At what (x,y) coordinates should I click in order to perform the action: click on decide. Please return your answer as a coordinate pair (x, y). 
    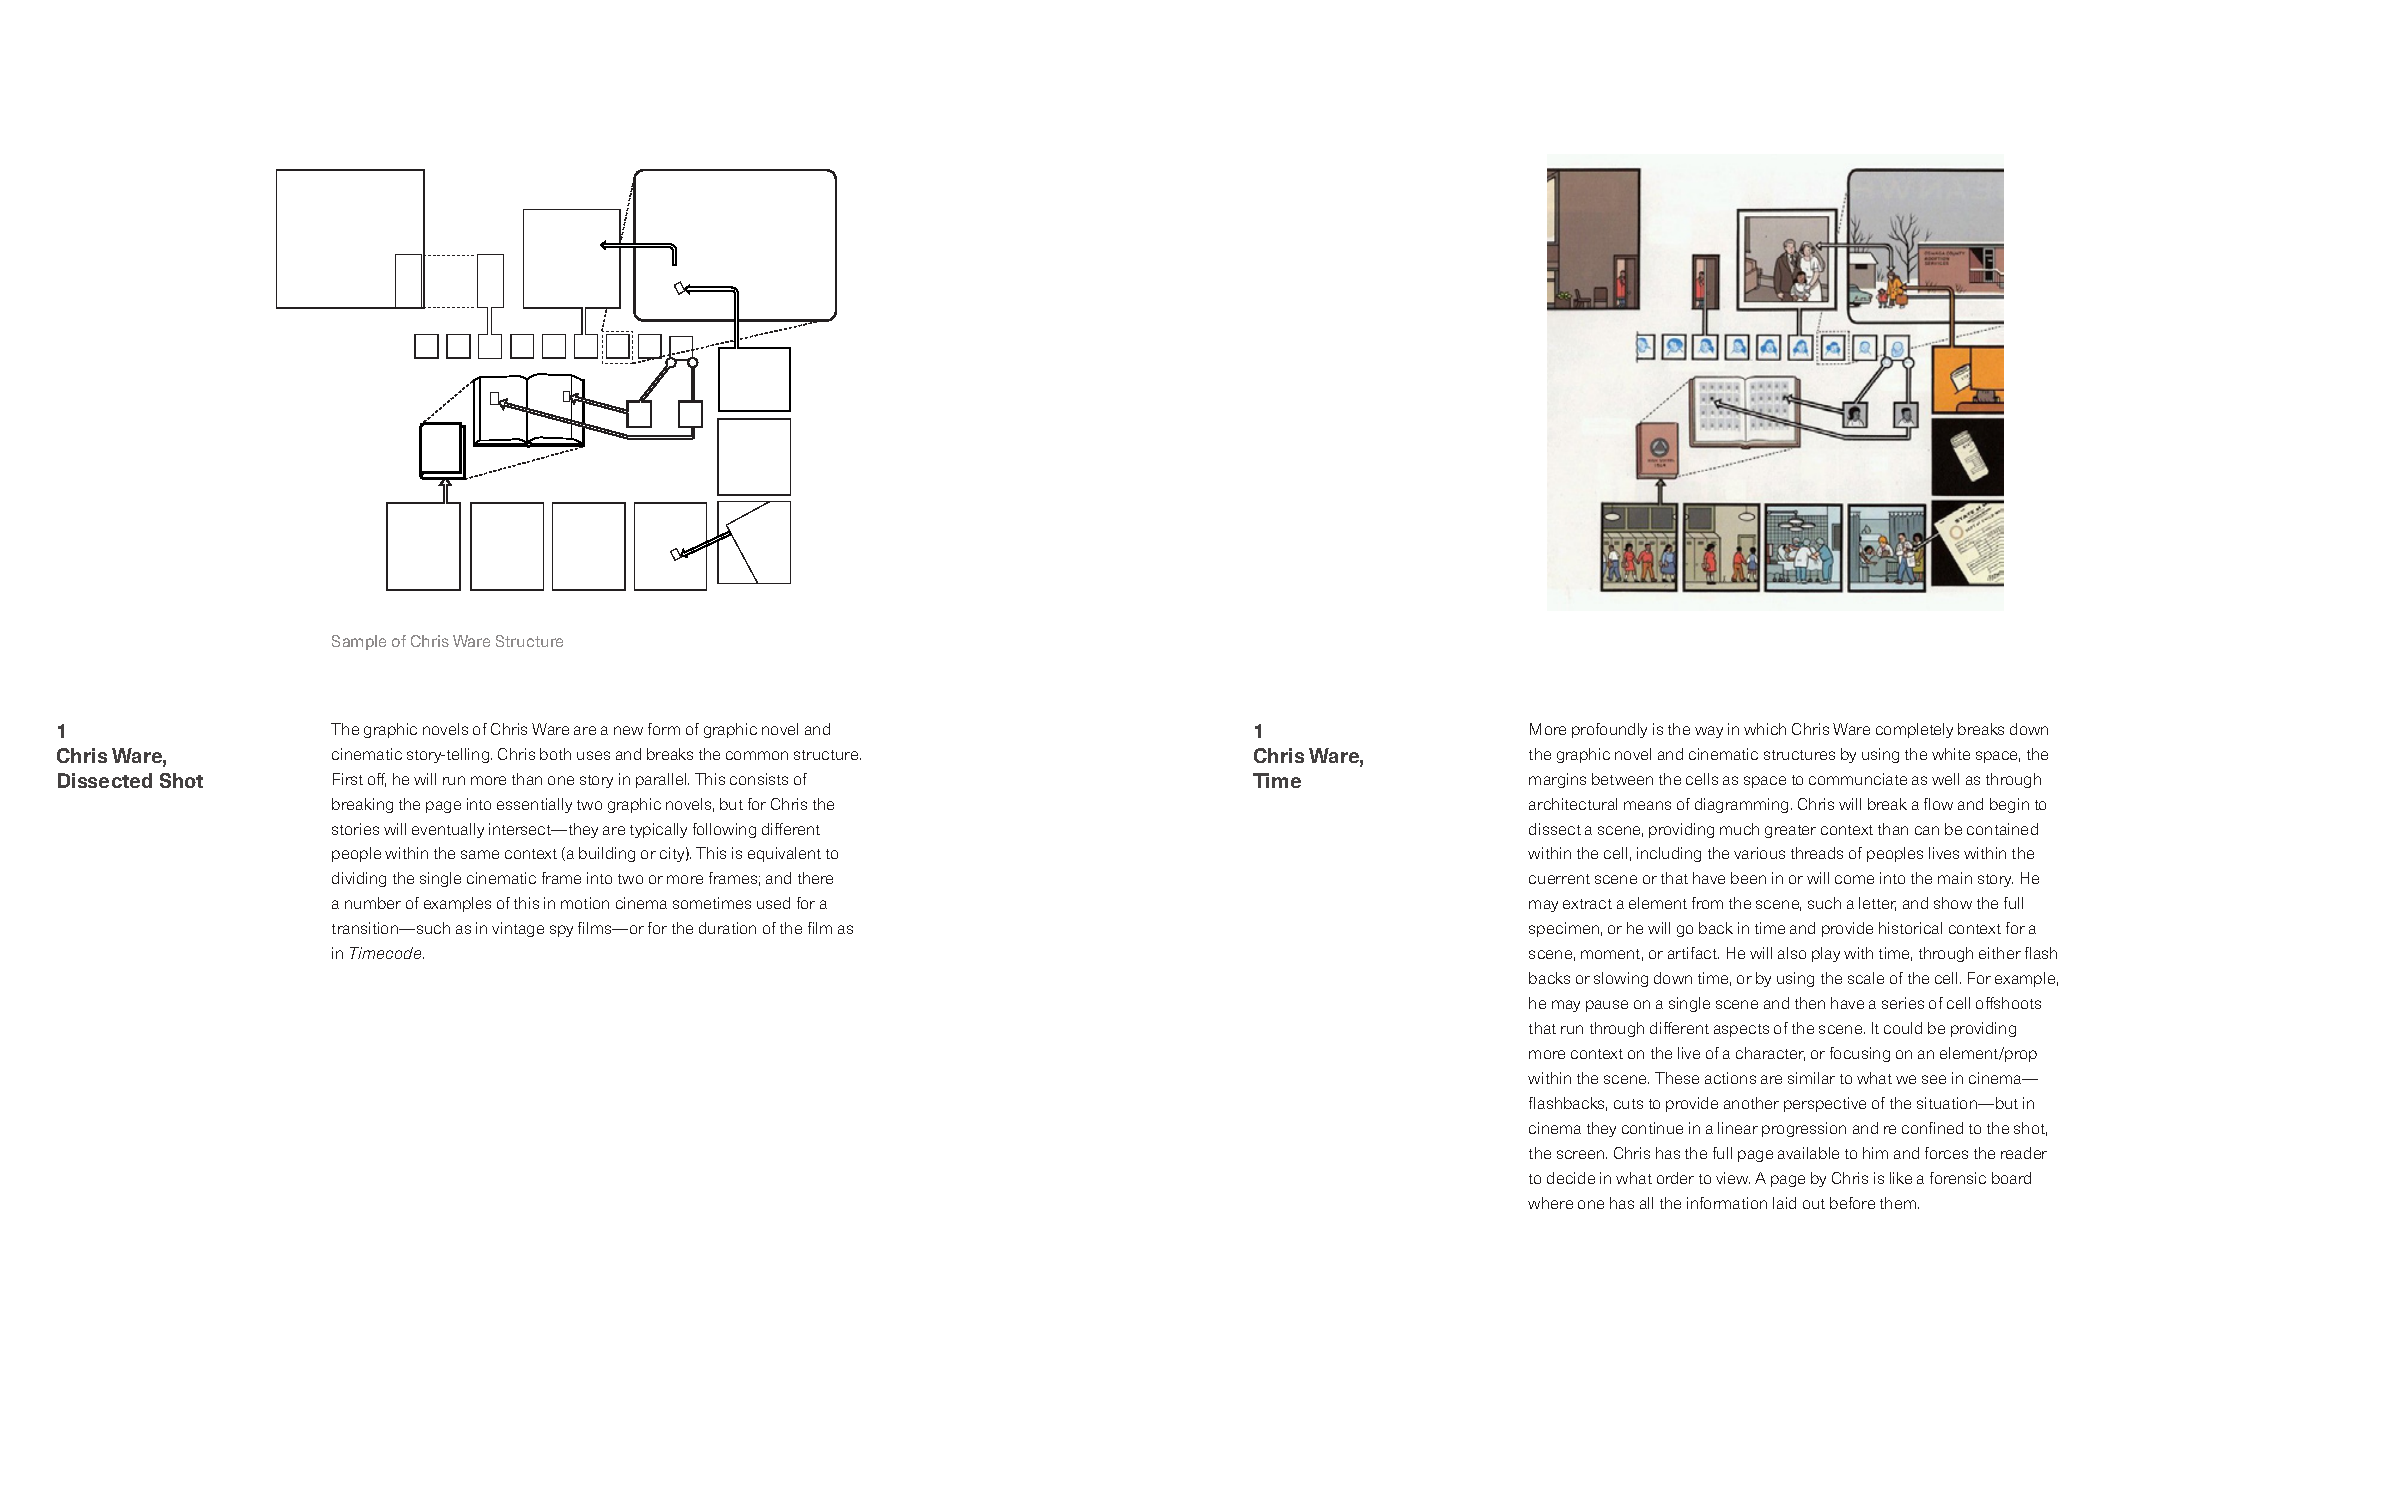
    Looking at the image, I should click on (1571, 1178).
